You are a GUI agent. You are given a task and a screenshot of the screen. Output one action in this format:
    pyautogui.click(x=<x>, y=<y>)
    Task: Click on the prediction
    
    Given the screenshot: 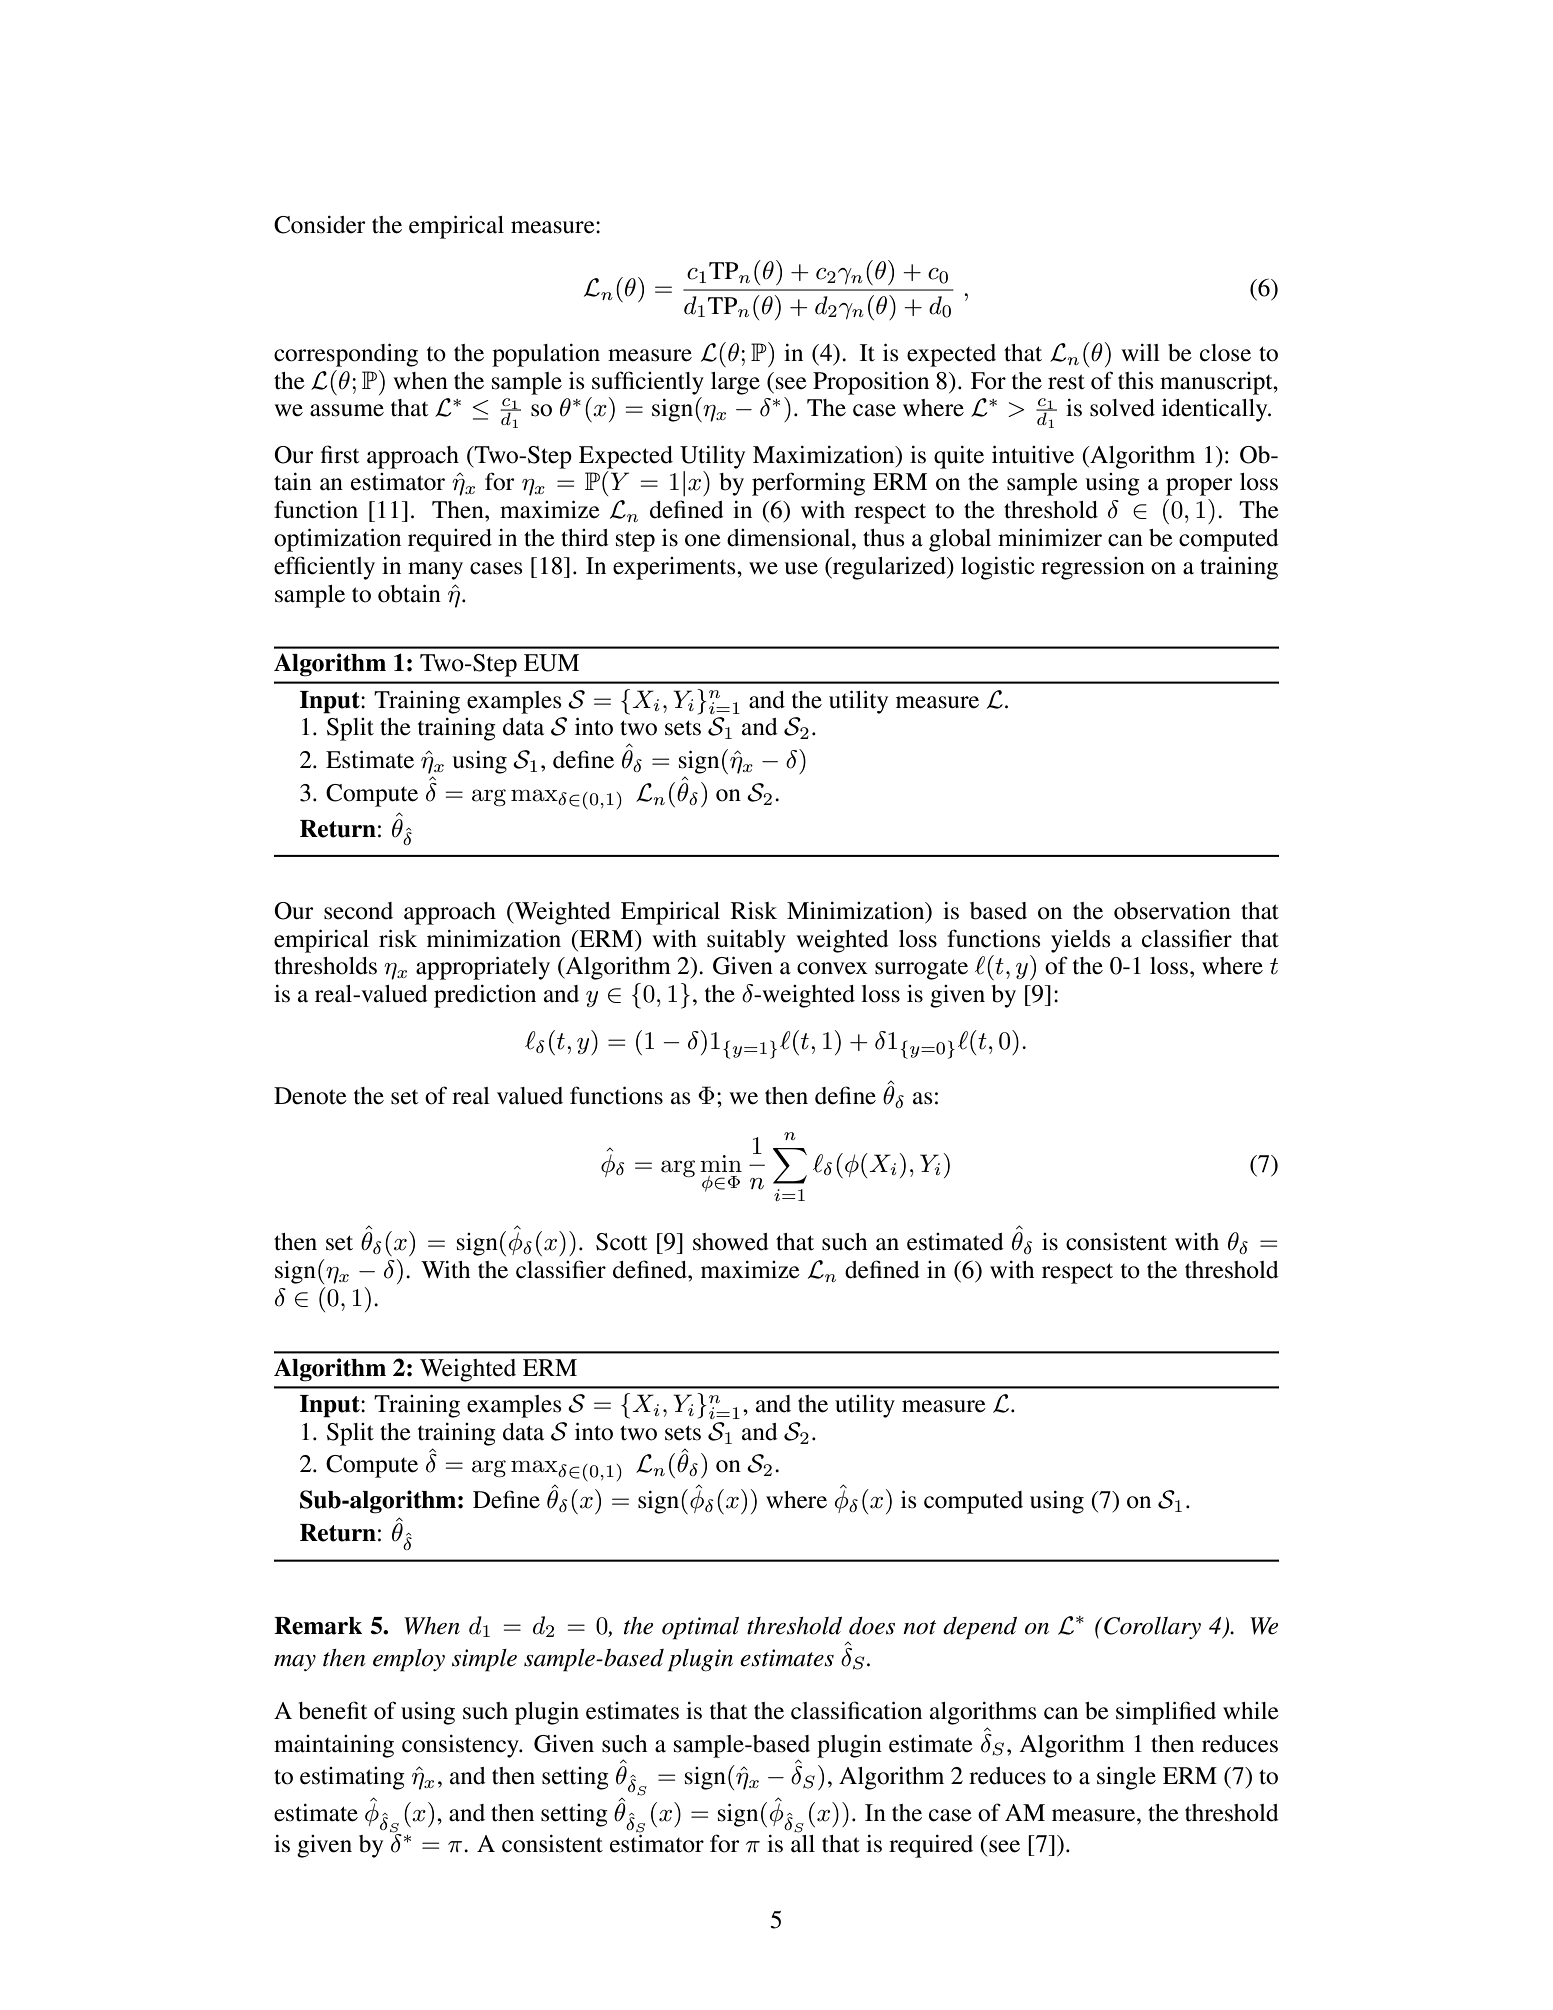 What is the action you would take?
    pyautogui.click(x=485, y=996)
